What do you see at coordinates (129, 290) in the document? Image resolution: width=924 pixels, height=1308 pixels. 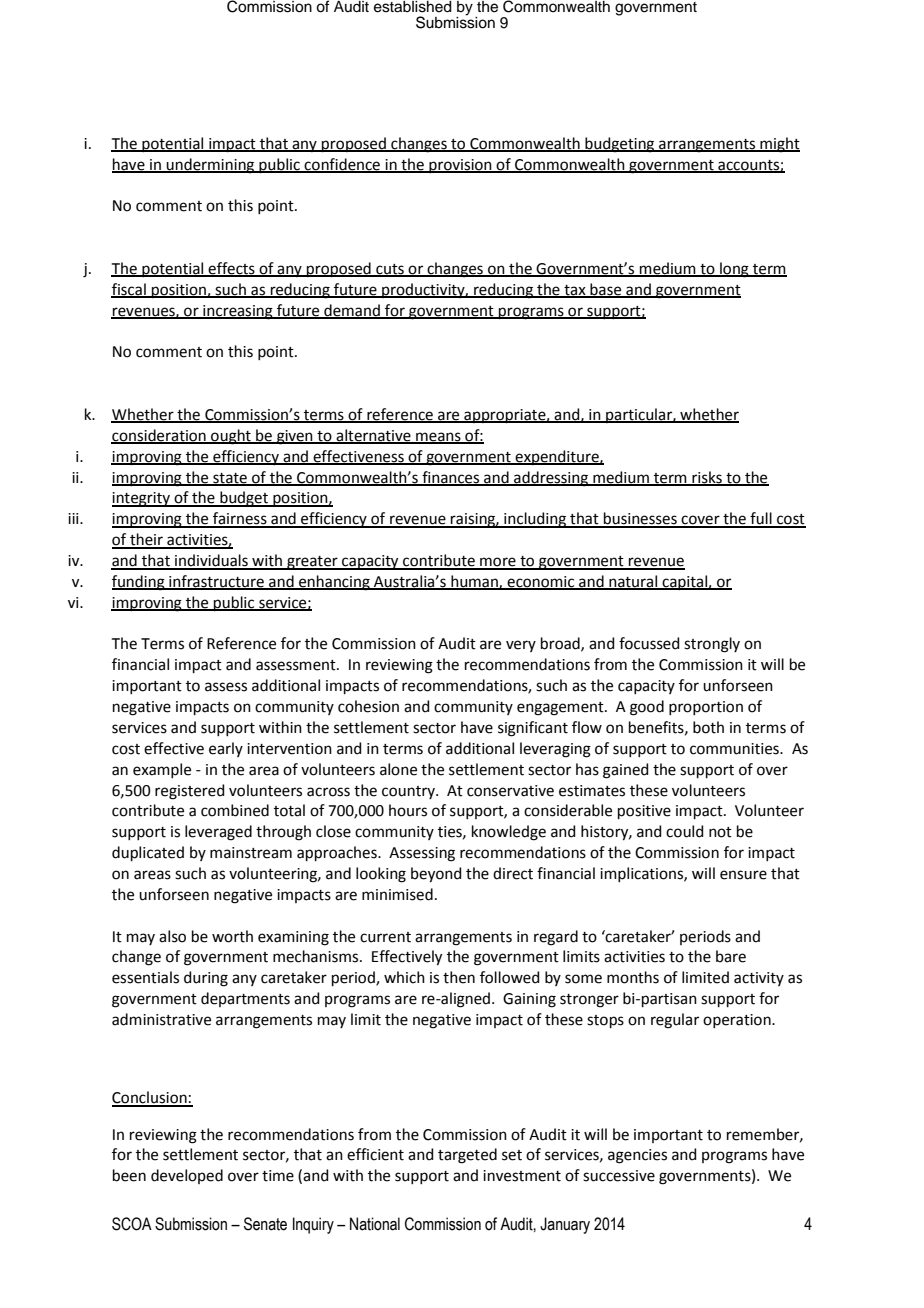 I see `fiscal` at bounding box center [129, 290].
